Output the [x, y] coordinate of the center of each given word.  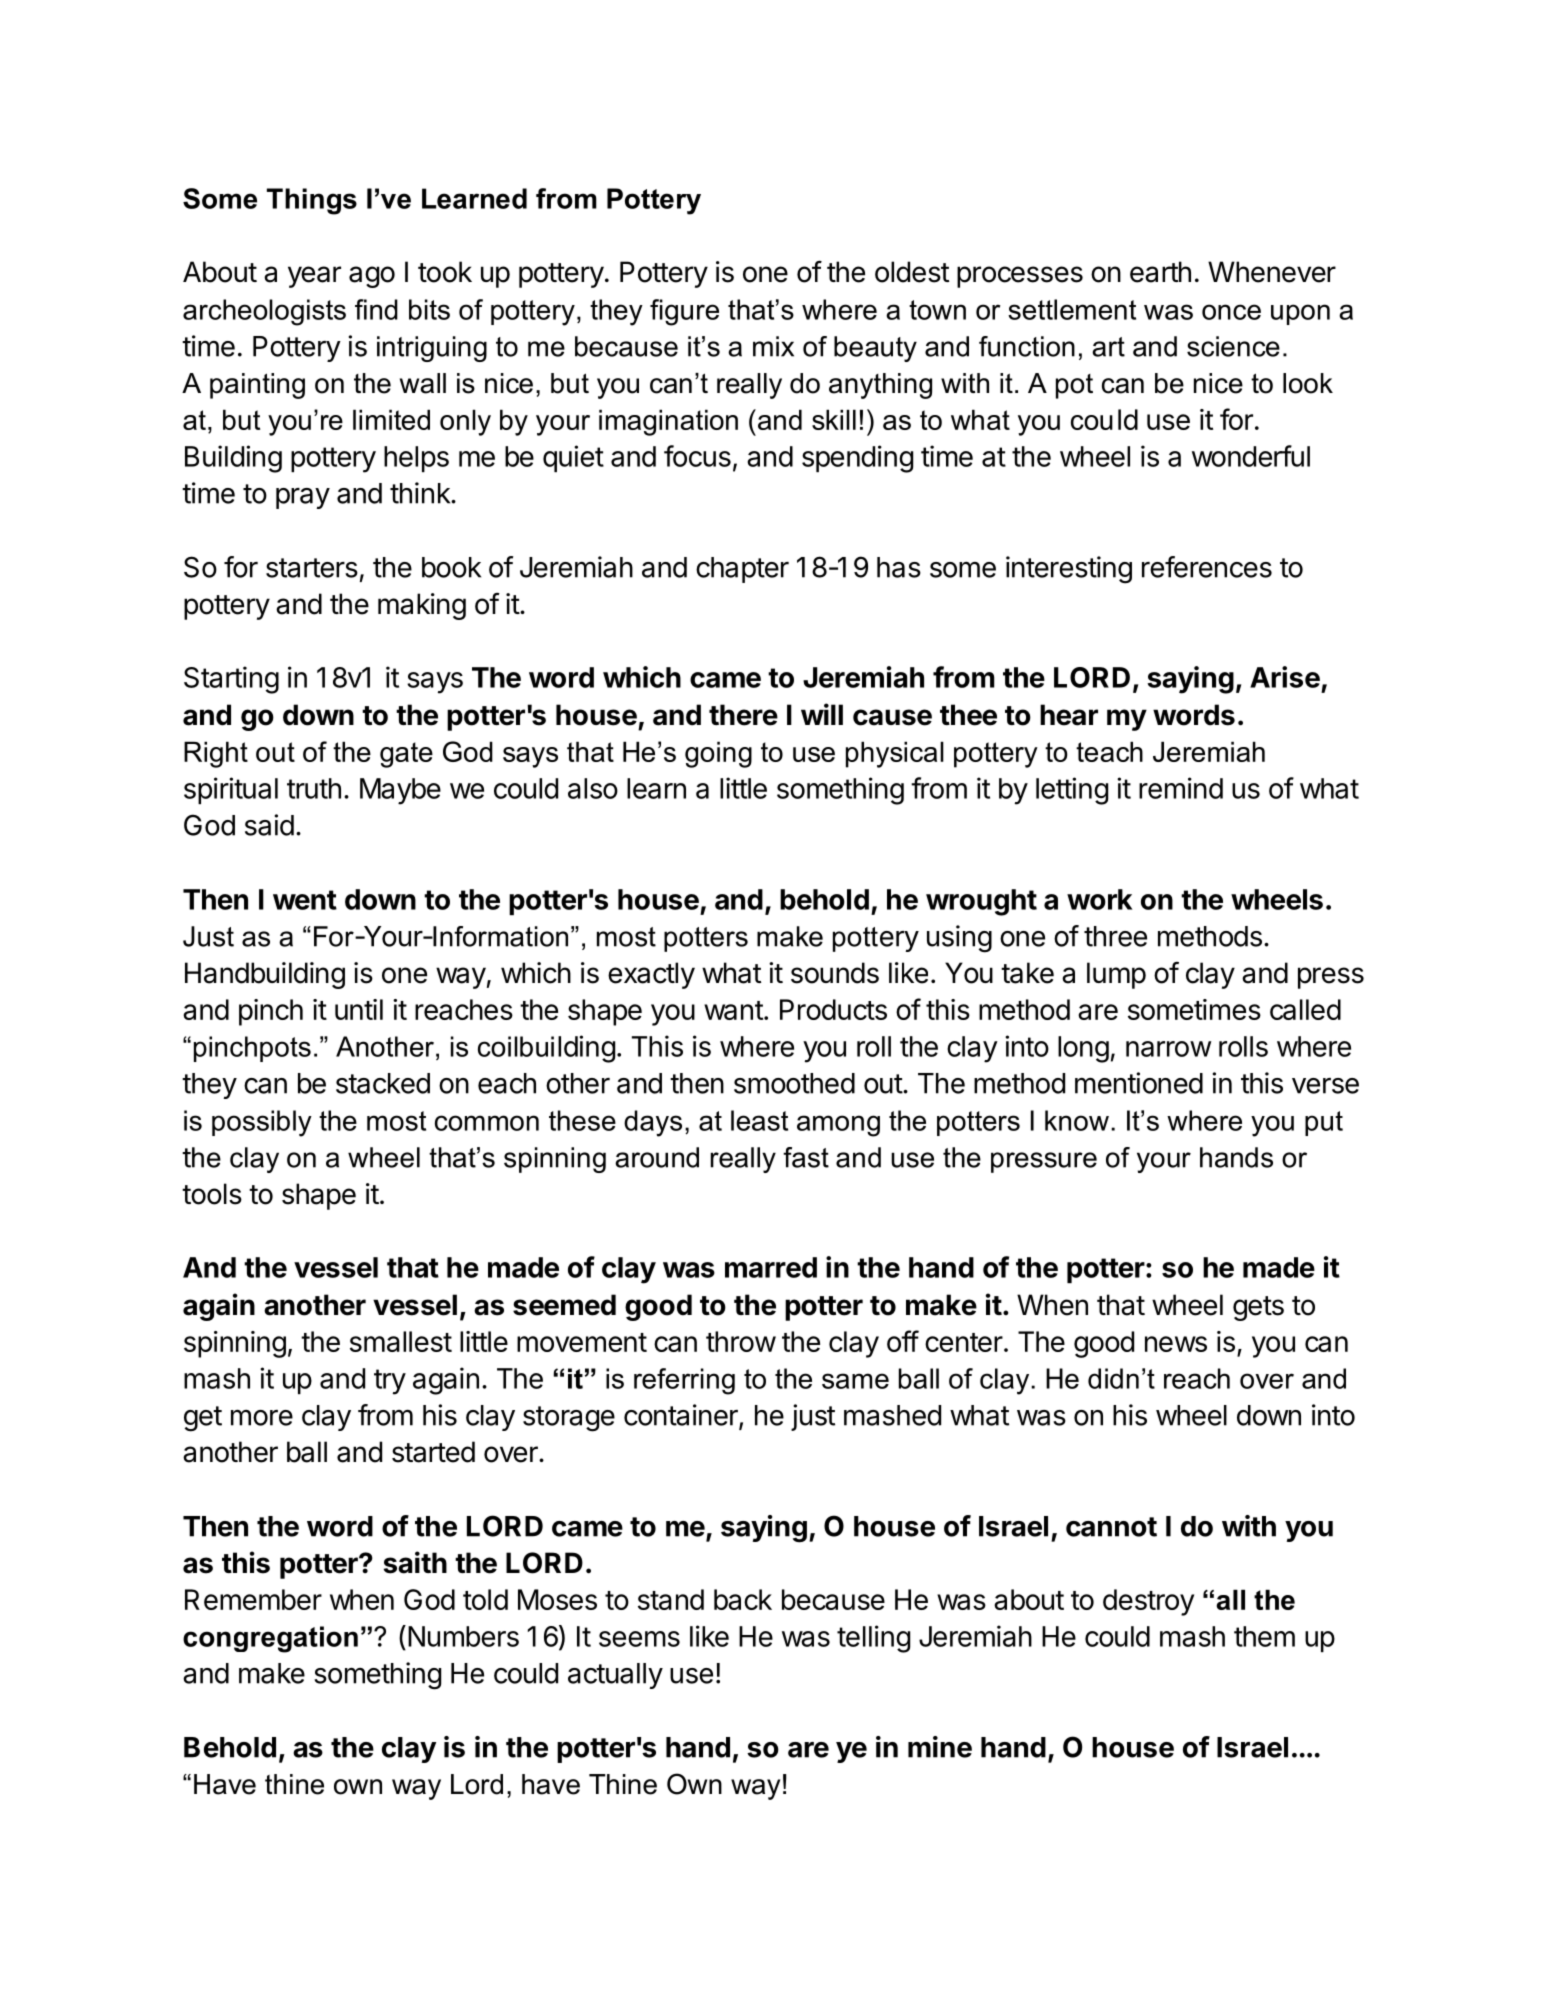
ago [372, 277]
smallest [401, 1341]
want [733, 1010]
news [1176, 1344]
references [1207, 567]
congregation [270, 1639]
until [359, 1009]
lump [1116, 975]
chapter [742, 570]
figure [684, 312]
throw [741, 1341]
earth [1160, 272]
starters [312, 568]
